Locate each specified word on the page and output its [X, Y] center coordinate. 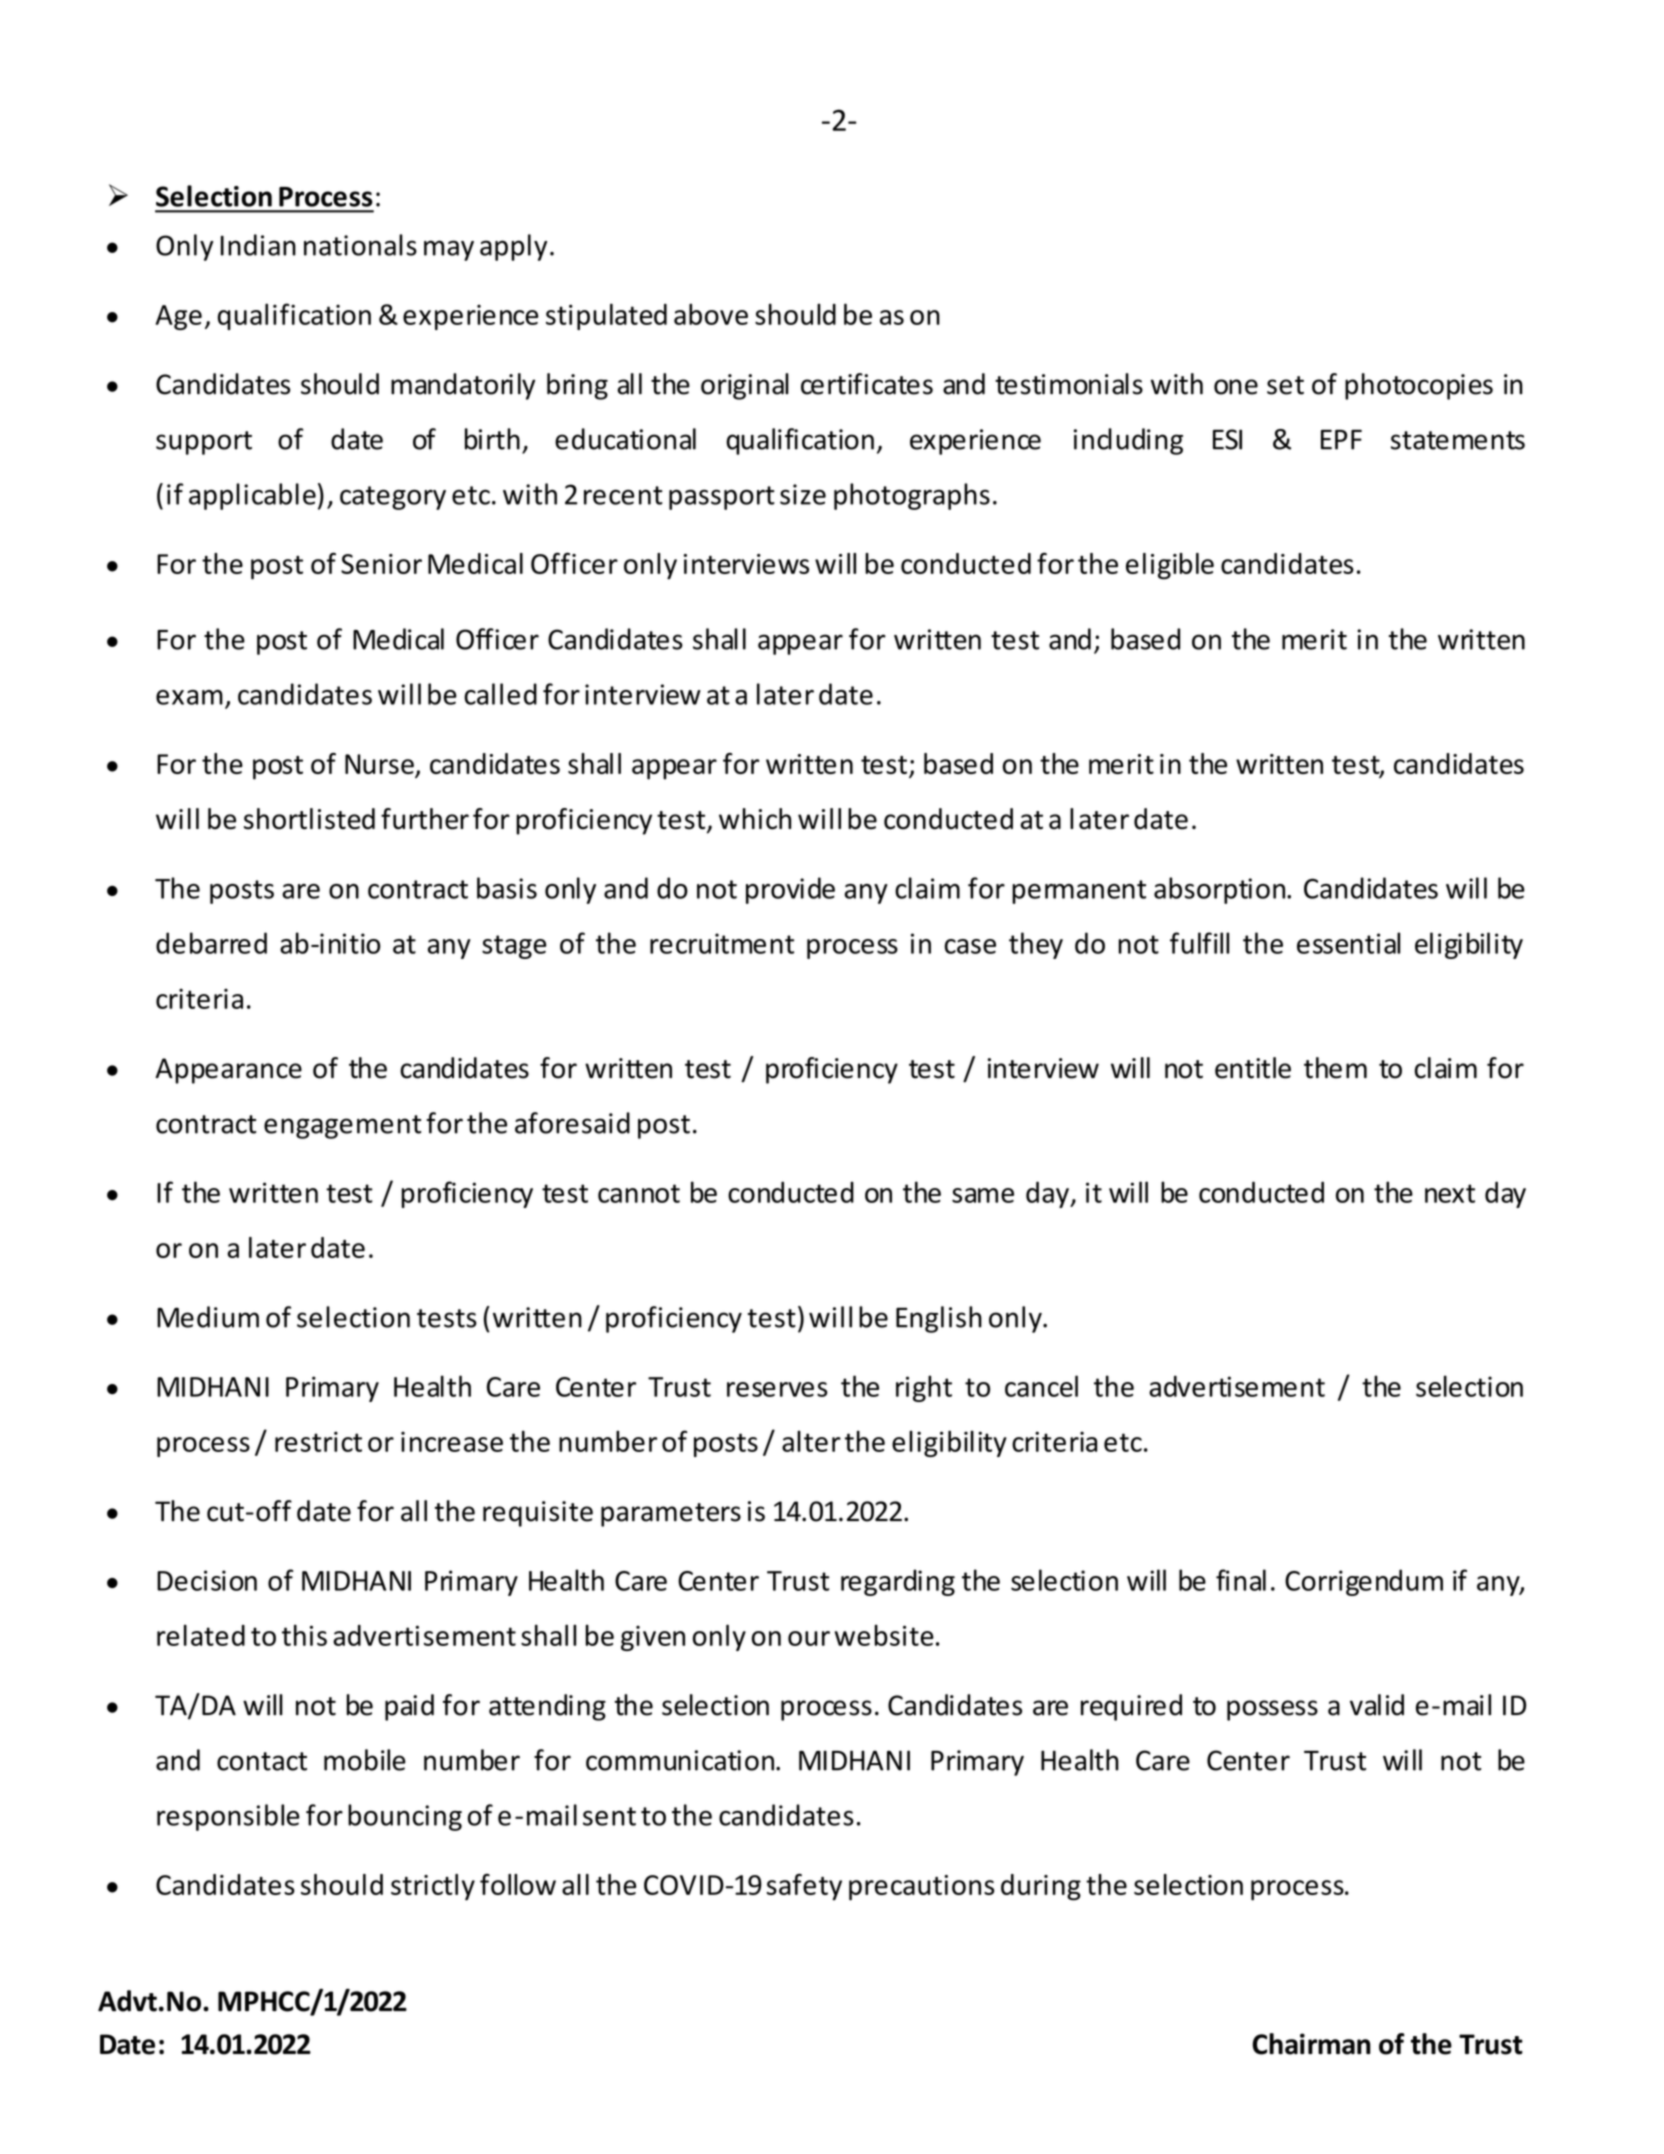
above [711, 314]
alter [811, 1441]
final [1241, 1580]
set [1285, 385]
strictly [433, 1887]
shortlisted [309, 819]
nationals [360, 245]
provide [790, 890]
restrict [318, 1441]
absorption [1219, 890]
